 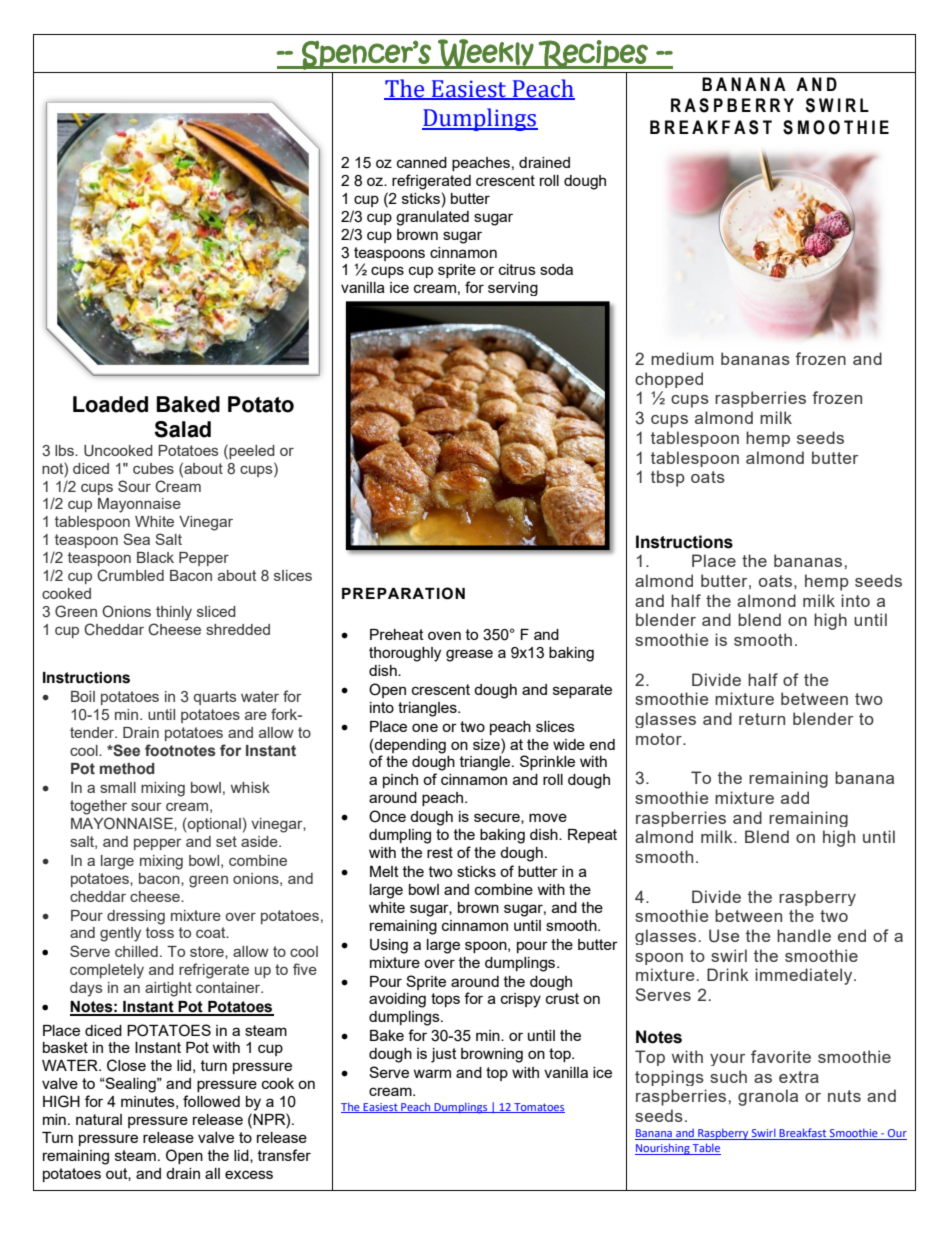 I want to click on serving, so click(x=513, y=289).
